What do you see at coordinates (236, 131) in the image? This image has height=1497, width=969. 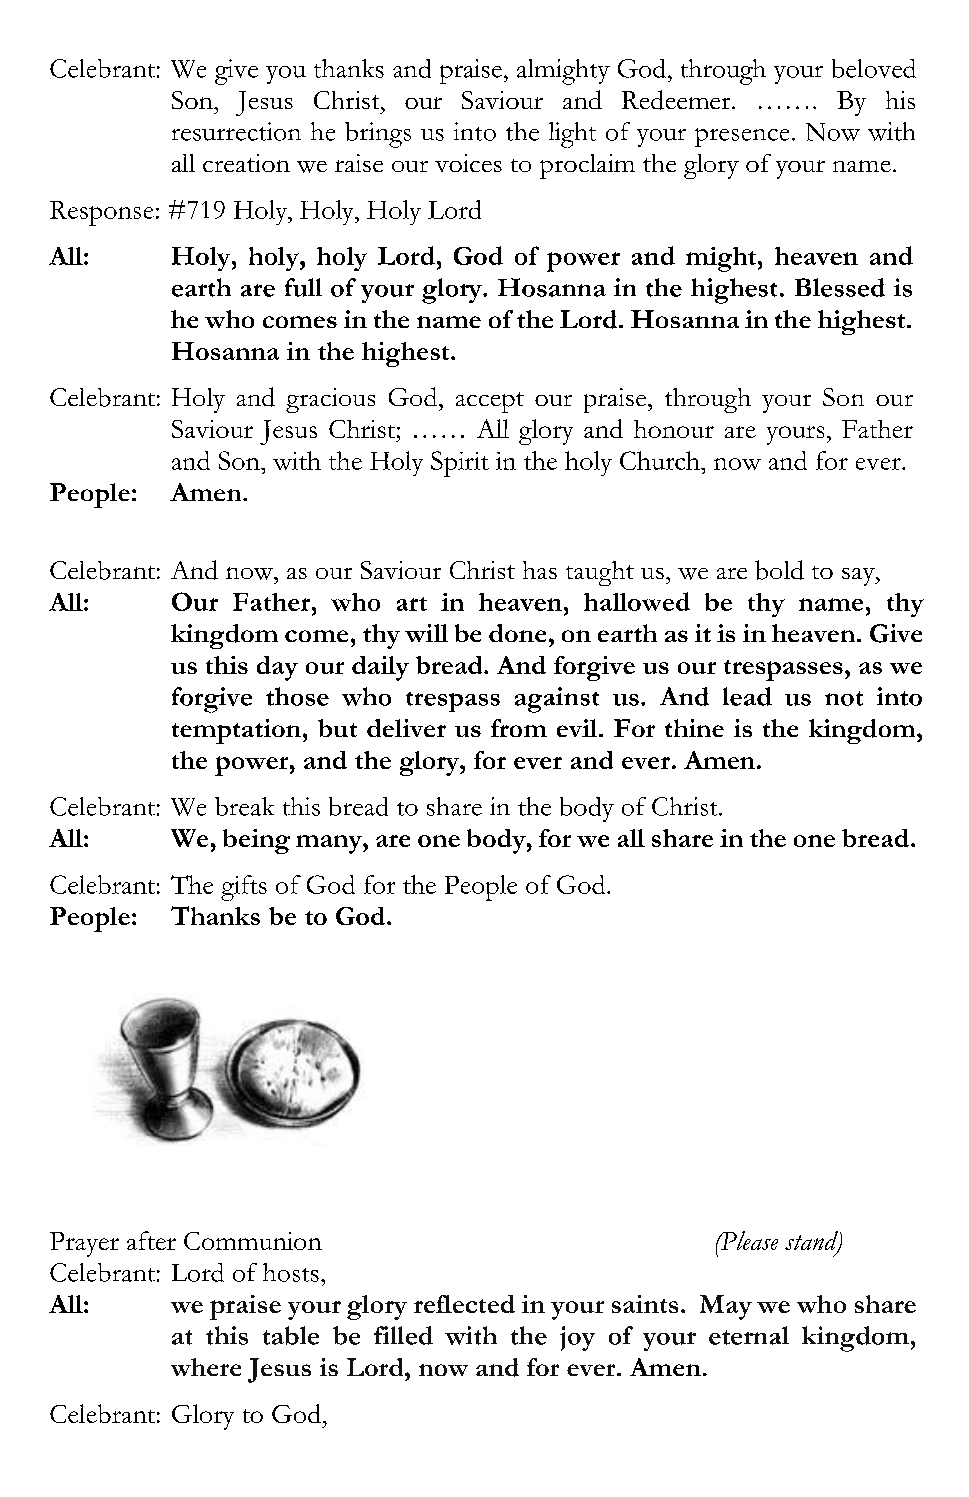 I see `resurrection` at bounding box center [236, 131].
